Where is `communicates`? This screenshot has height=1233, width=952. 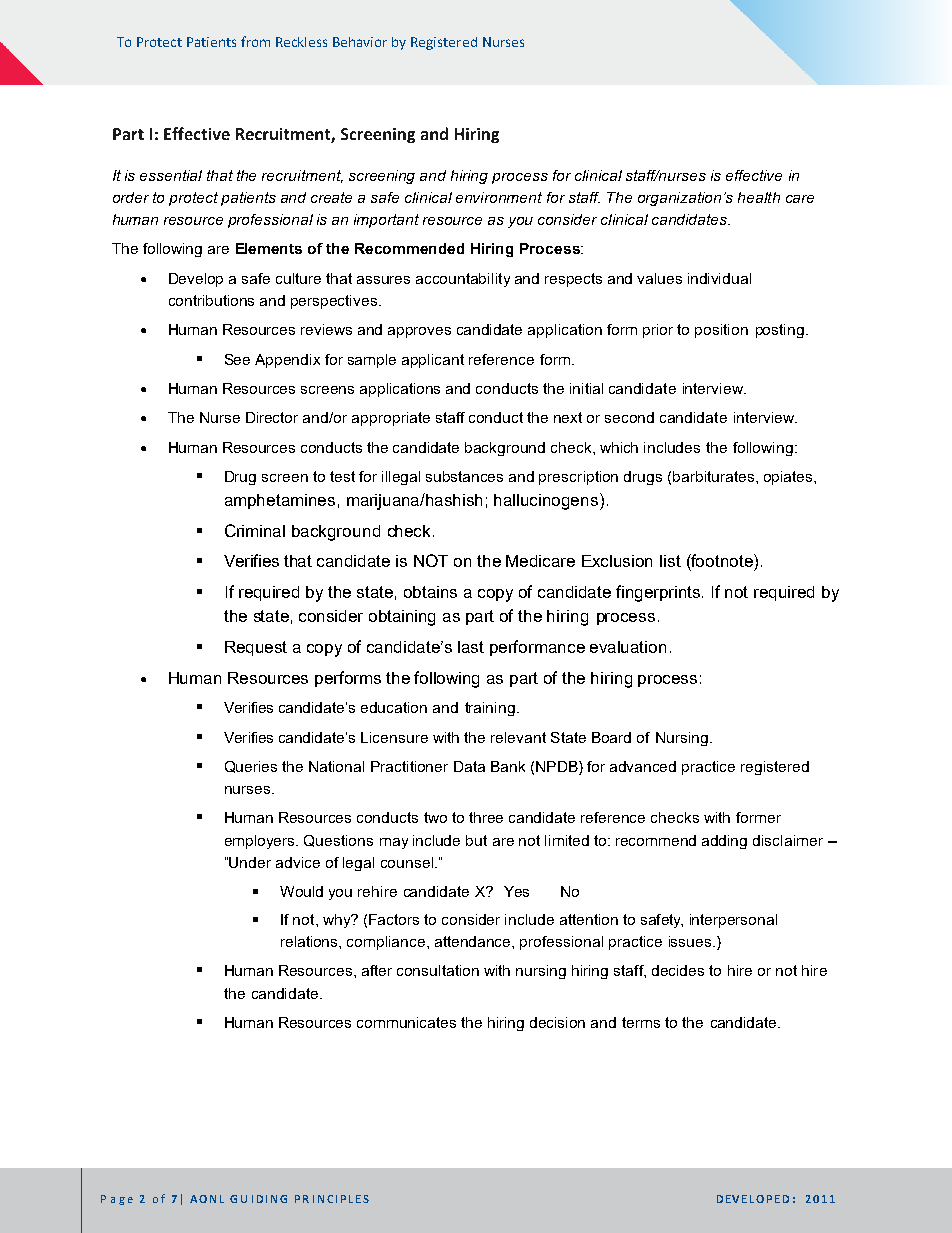 communicates is located at coordinates (406, 1022).
